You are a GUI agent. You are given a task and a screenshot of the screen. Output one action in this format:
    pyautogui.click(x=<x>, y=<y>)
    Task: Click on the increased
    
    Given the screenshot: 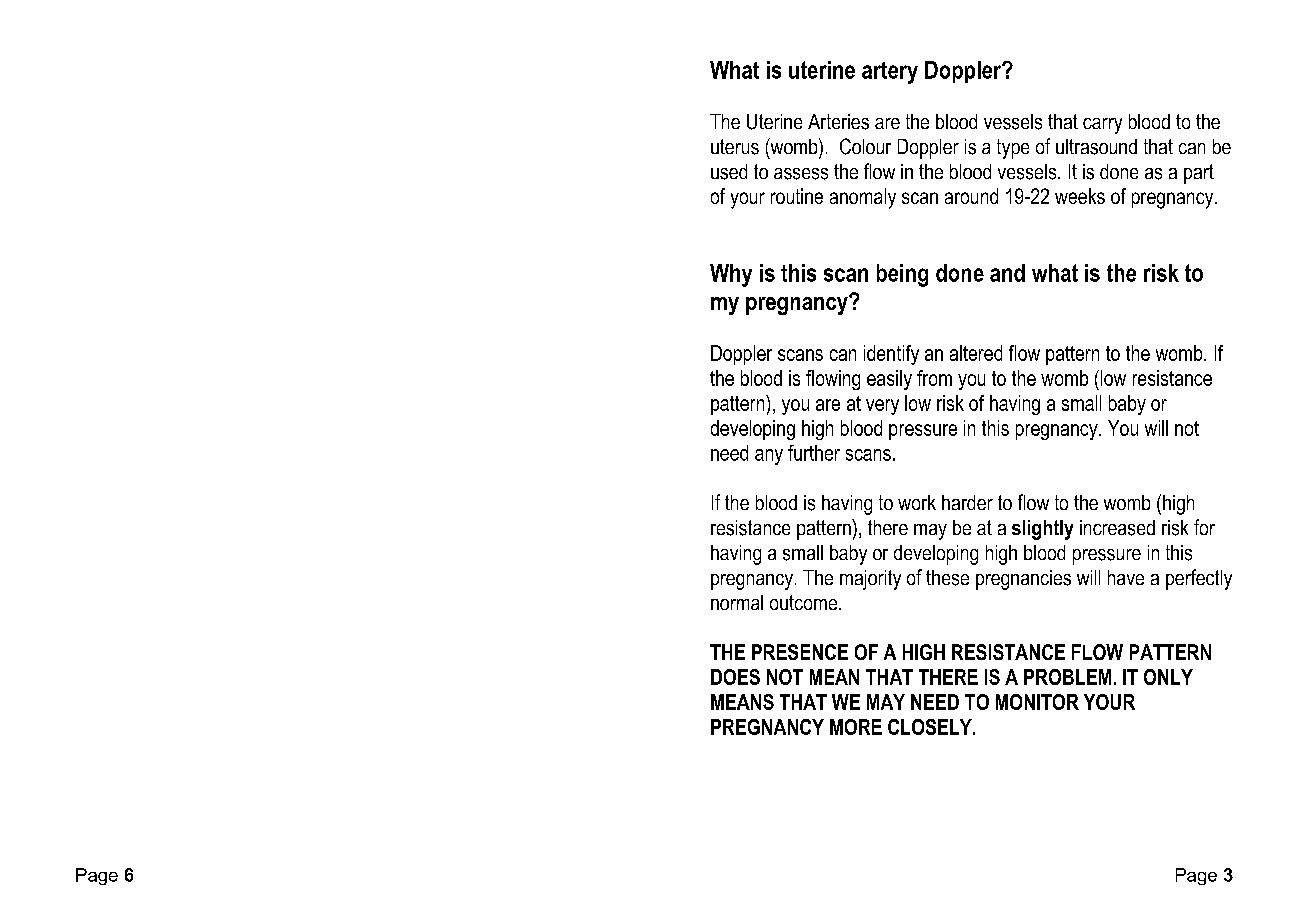 What is the action you would take?
    pyautogui.click(x=1117, y=528)
